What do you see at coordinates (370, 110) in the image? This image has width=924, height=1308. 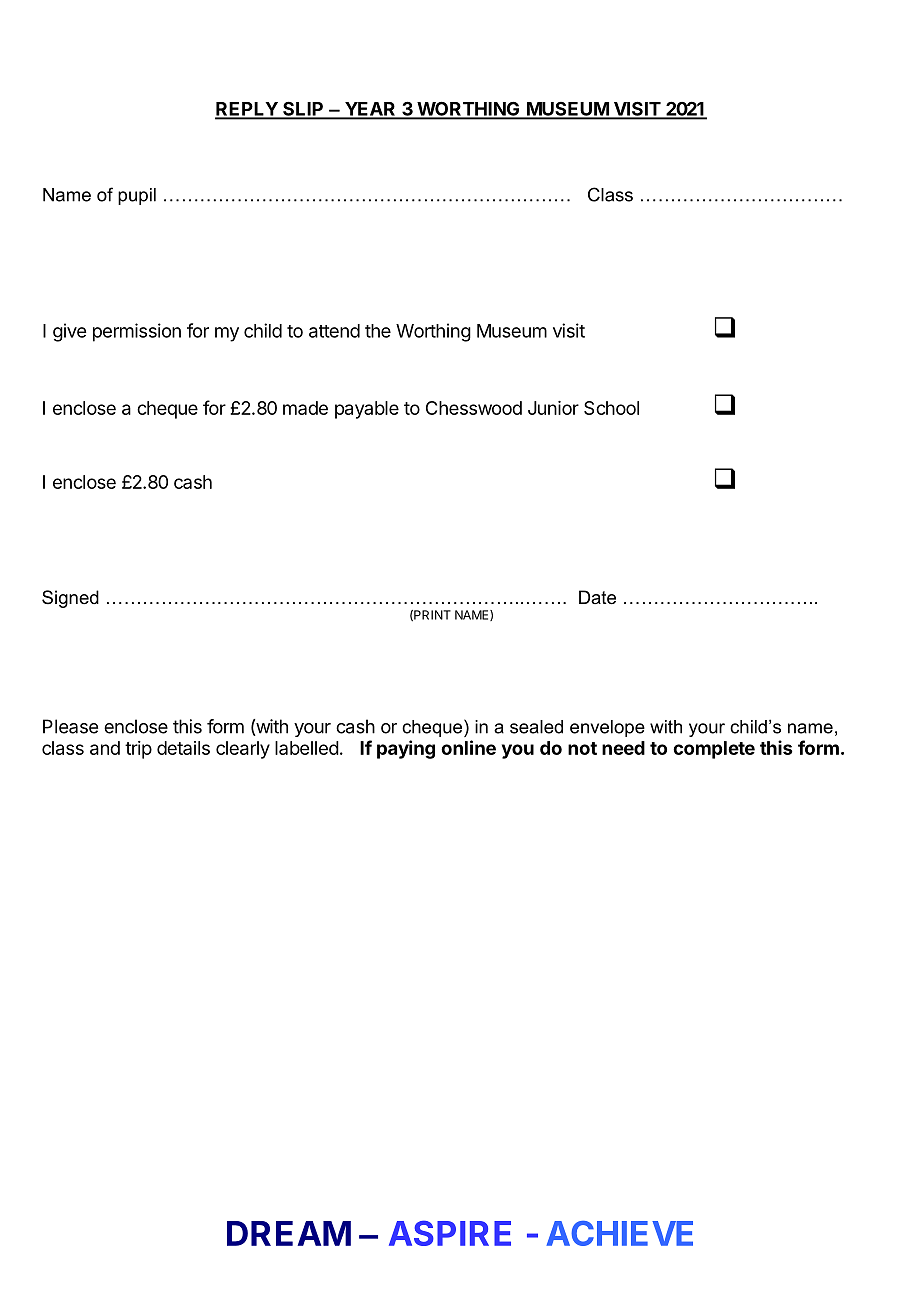 I see `YEAR` at bounding box center [370, 110].
